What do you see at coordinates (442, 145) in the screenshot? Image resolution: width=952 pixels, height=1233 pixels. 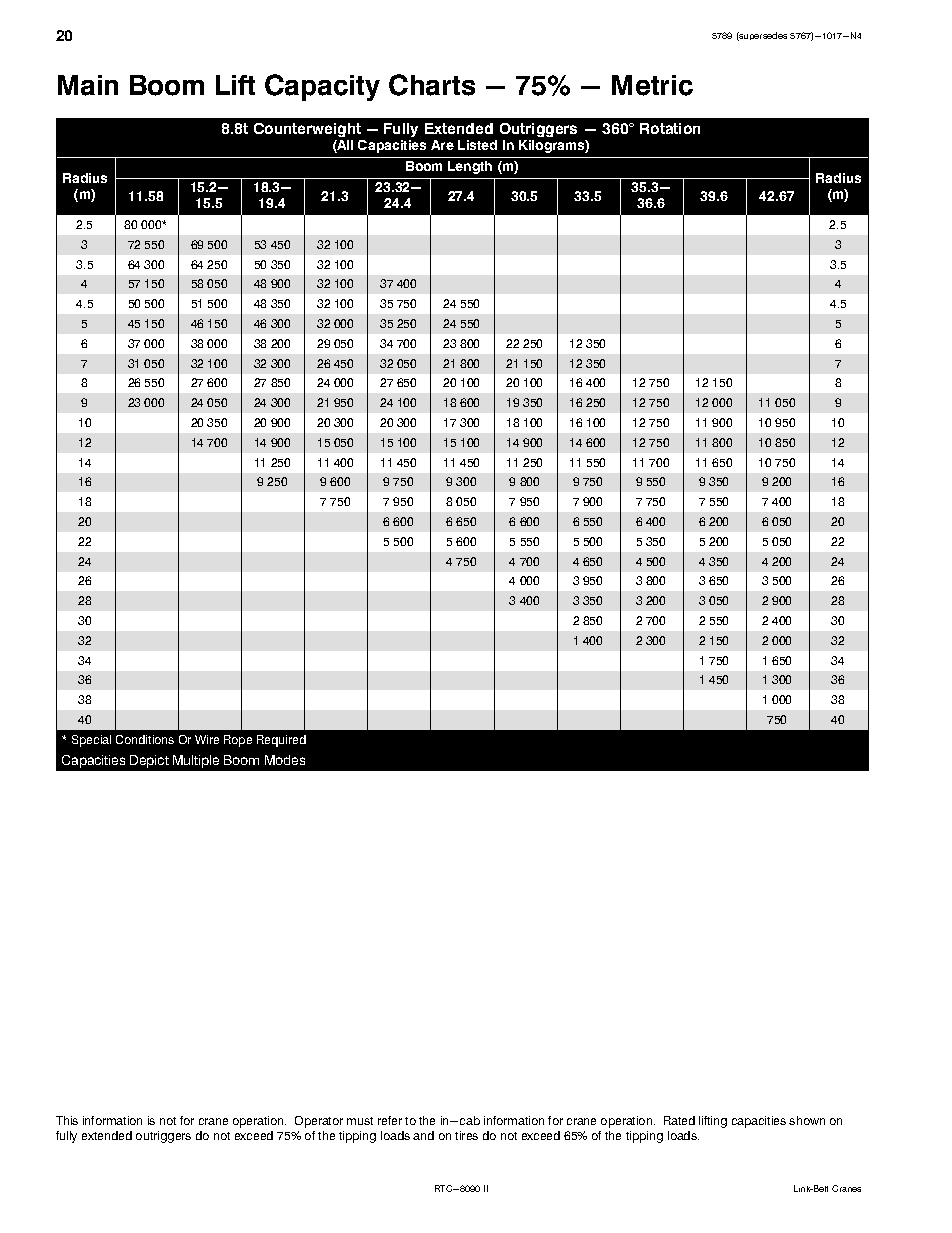 I see `Are` at bounding box center [442, 145].
